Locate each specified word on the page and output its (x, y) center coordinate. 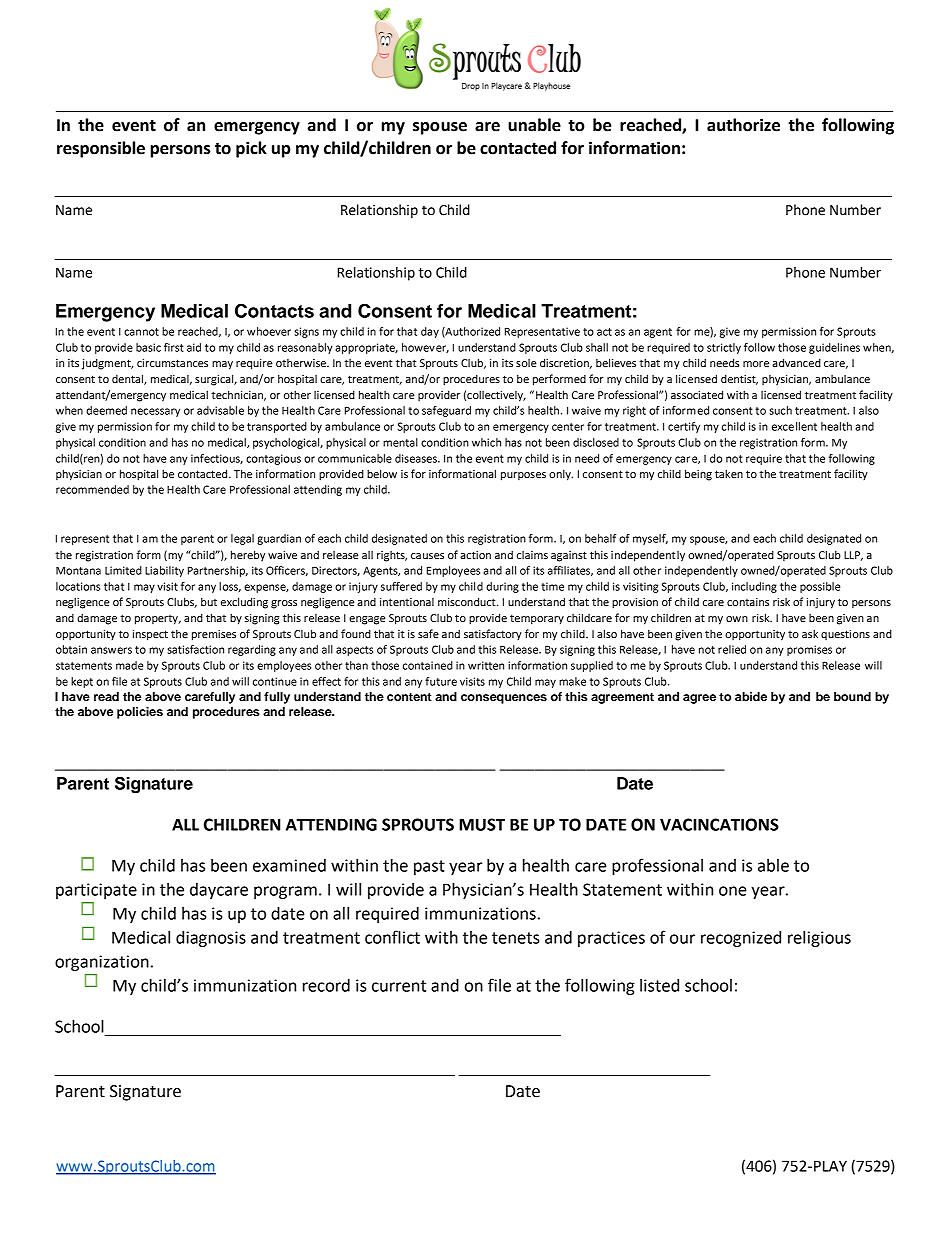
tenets (516, 938)
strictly (724, 348)
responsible (101, 149)
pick (251, 149)
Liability (164, 571)
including (754, 587)
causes (427, 556)
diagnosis (211, 939)
